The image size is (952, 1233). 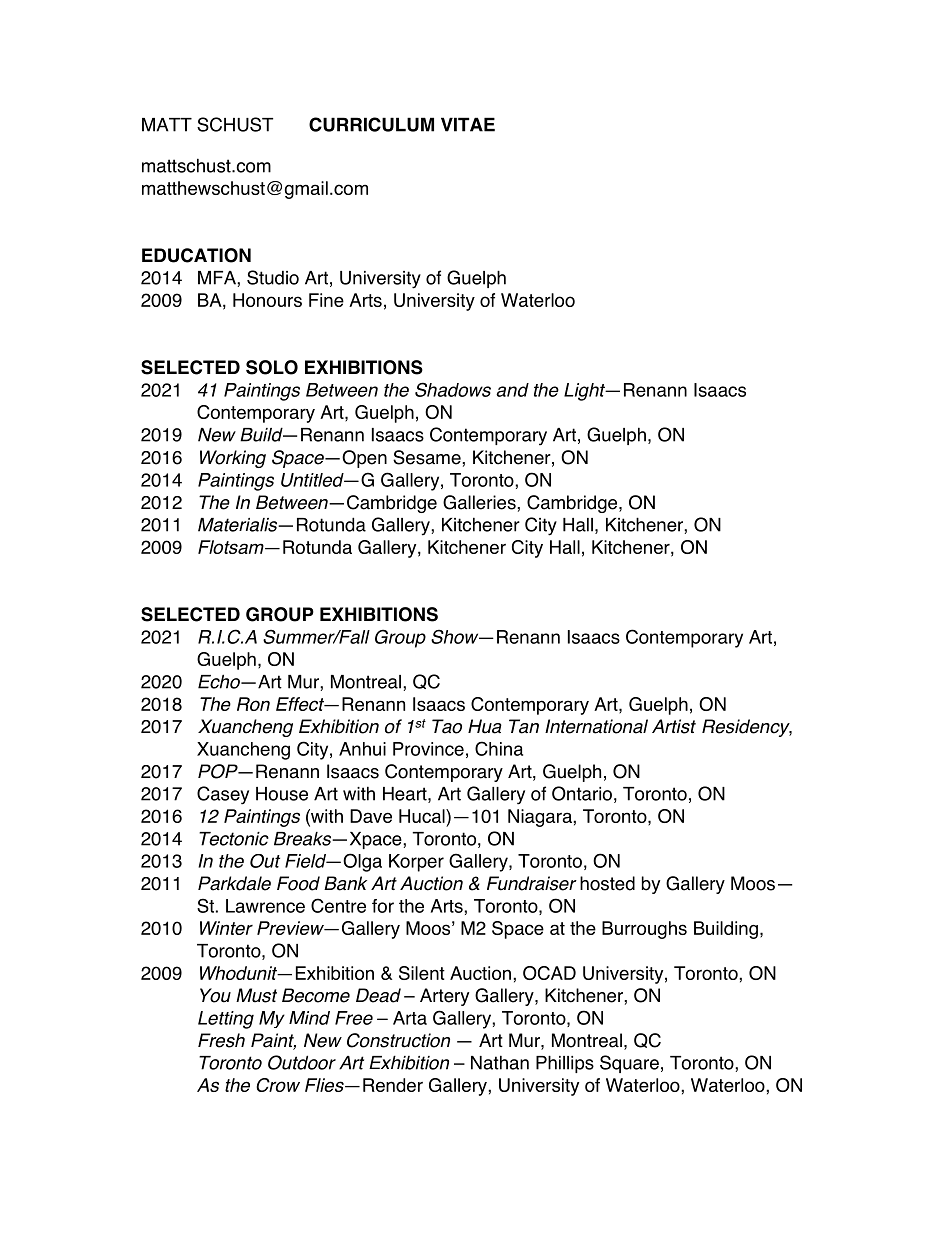 I want to click on and, so click(x=512, y=390).
